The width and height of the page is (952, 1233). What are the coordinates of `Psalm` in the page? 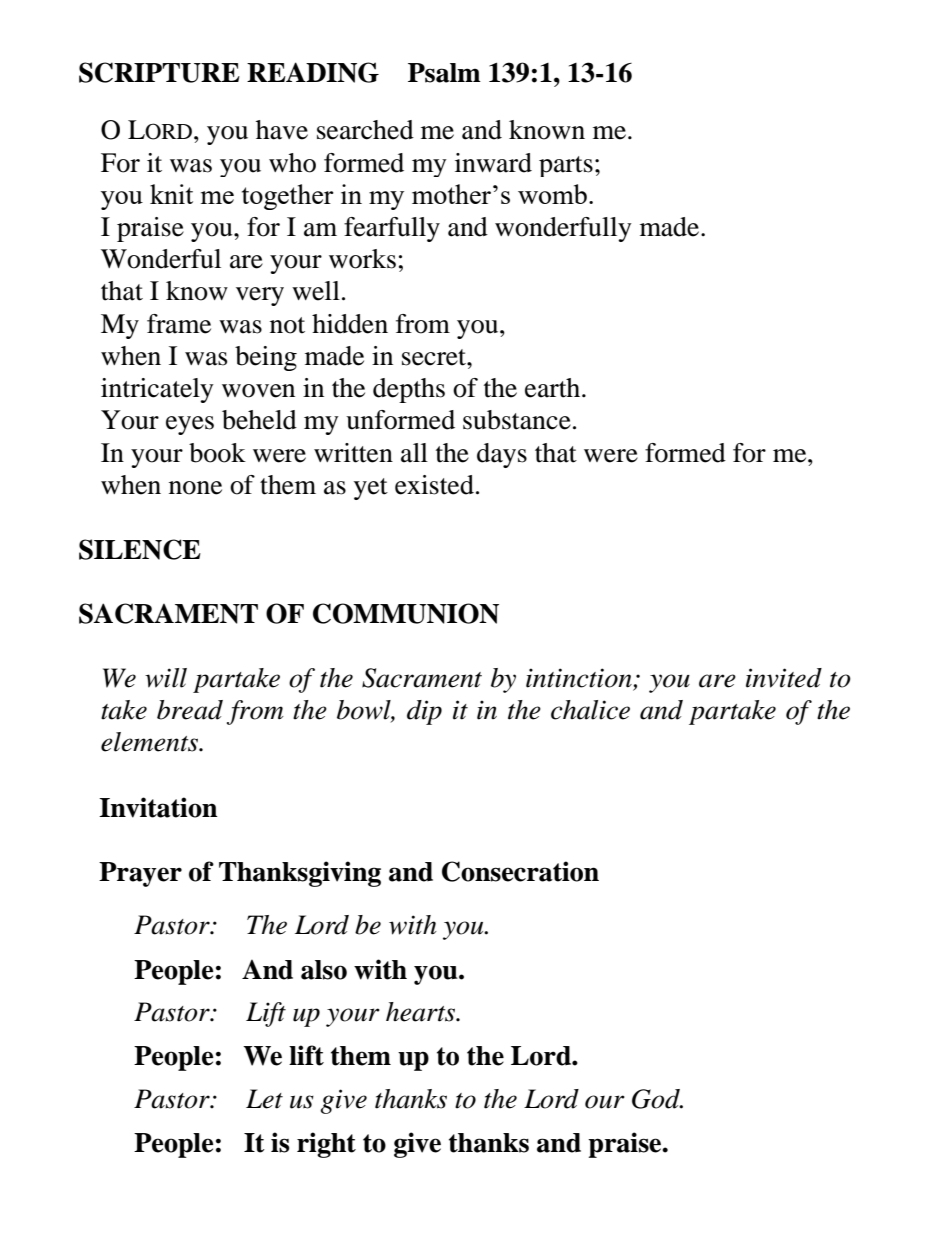 It's located at (444, 73).
